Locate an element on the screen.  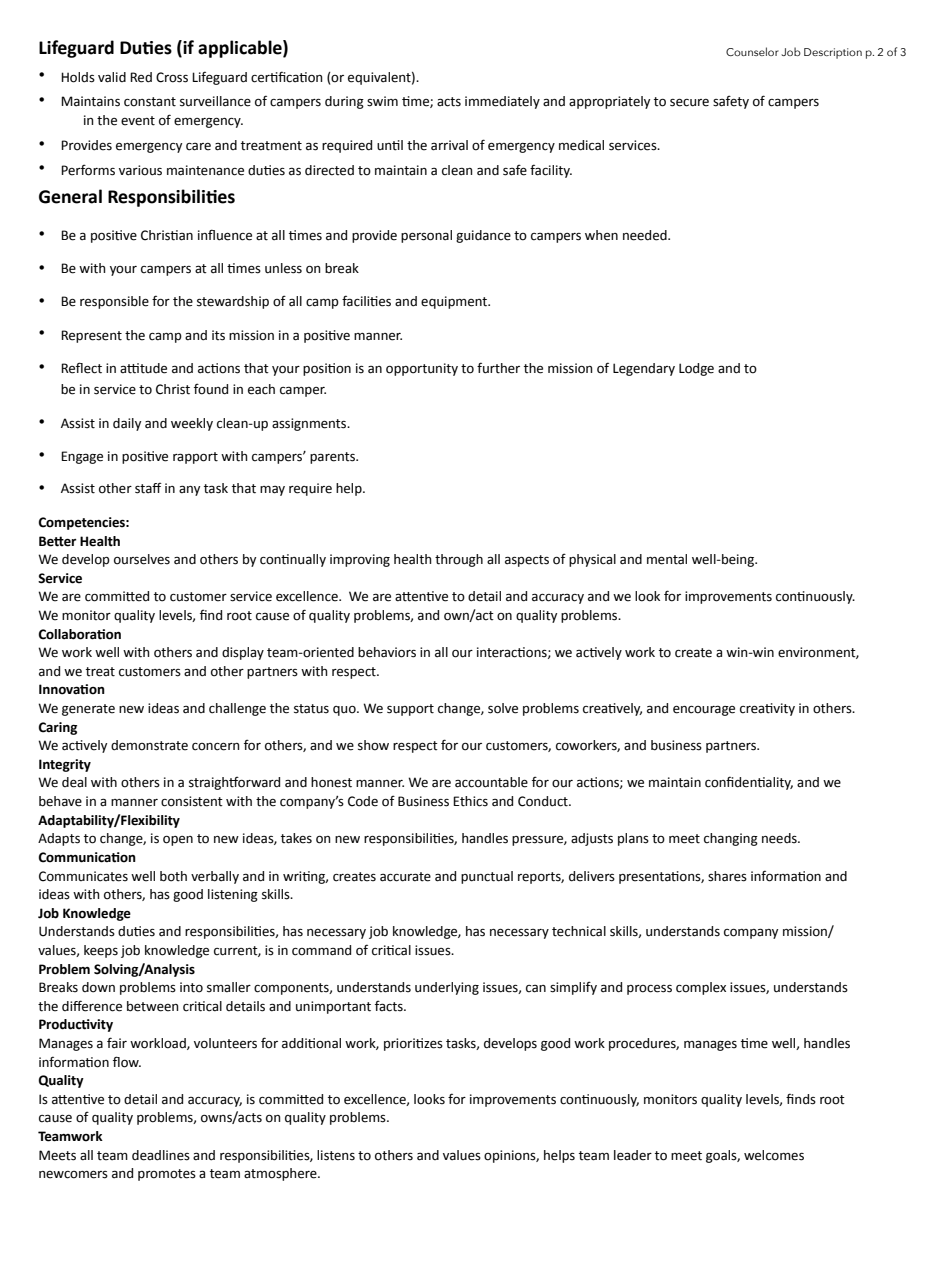
constant is located at coordinates (150, 102).
